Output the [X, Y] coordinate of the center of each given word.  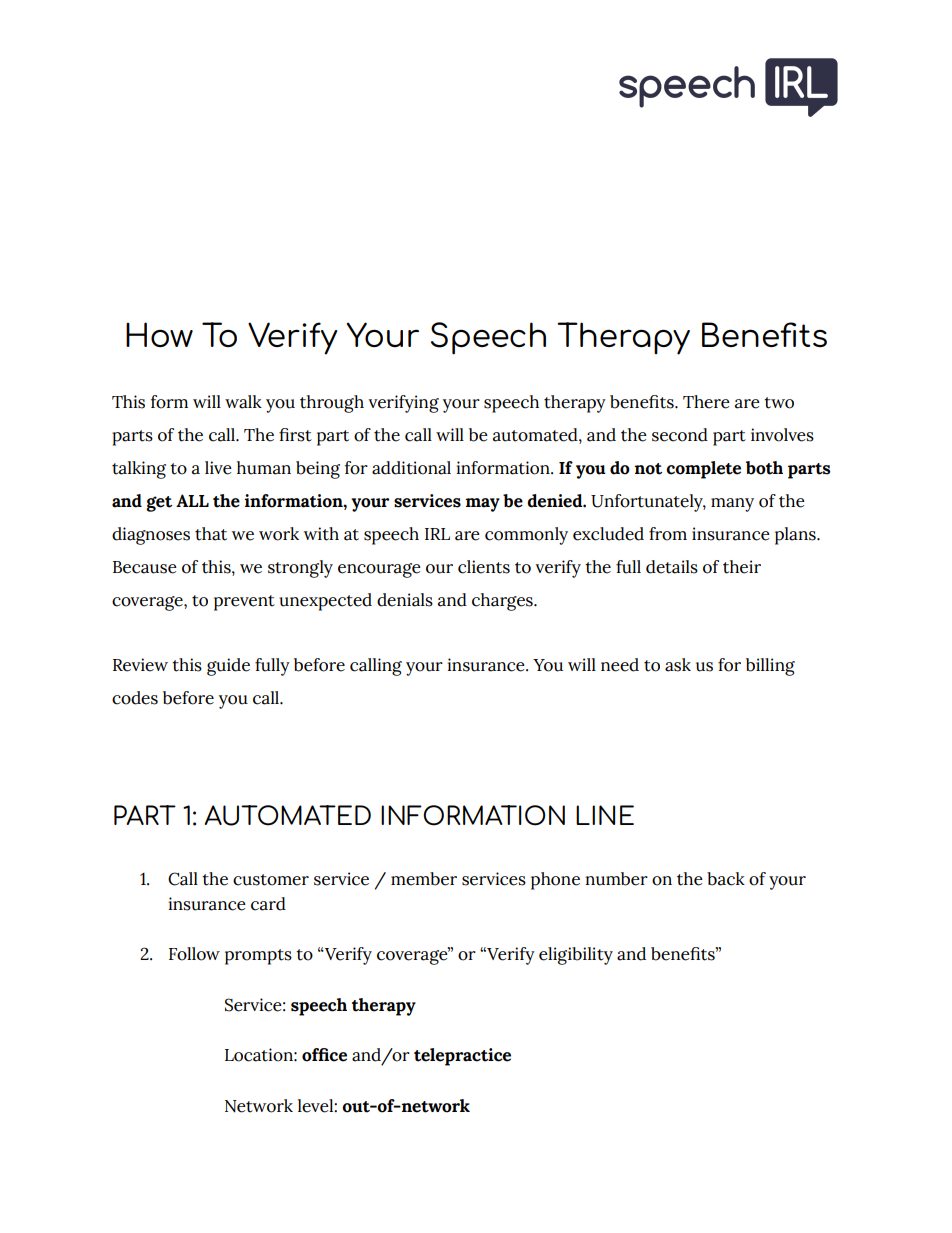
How [159, 334]
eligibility [576, 956]
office [324, 1055]
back [726, 879]
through [332, 404]
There [706, 402]
